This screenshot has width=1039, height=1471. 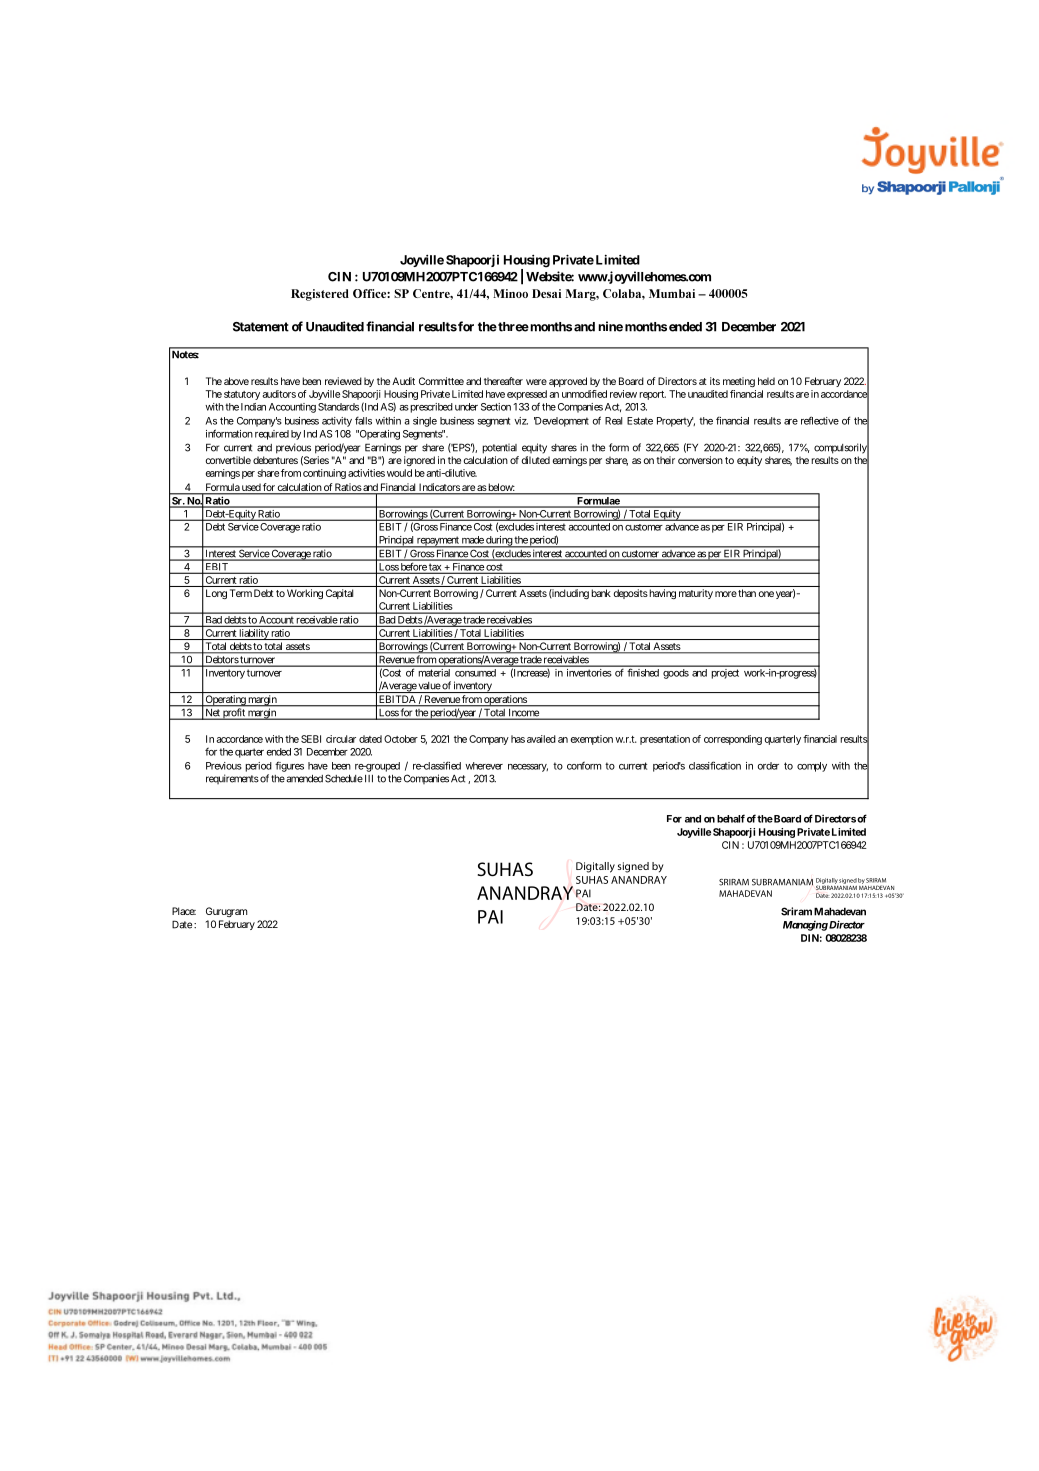 I want to click on order, so click(x=768, y=766).
